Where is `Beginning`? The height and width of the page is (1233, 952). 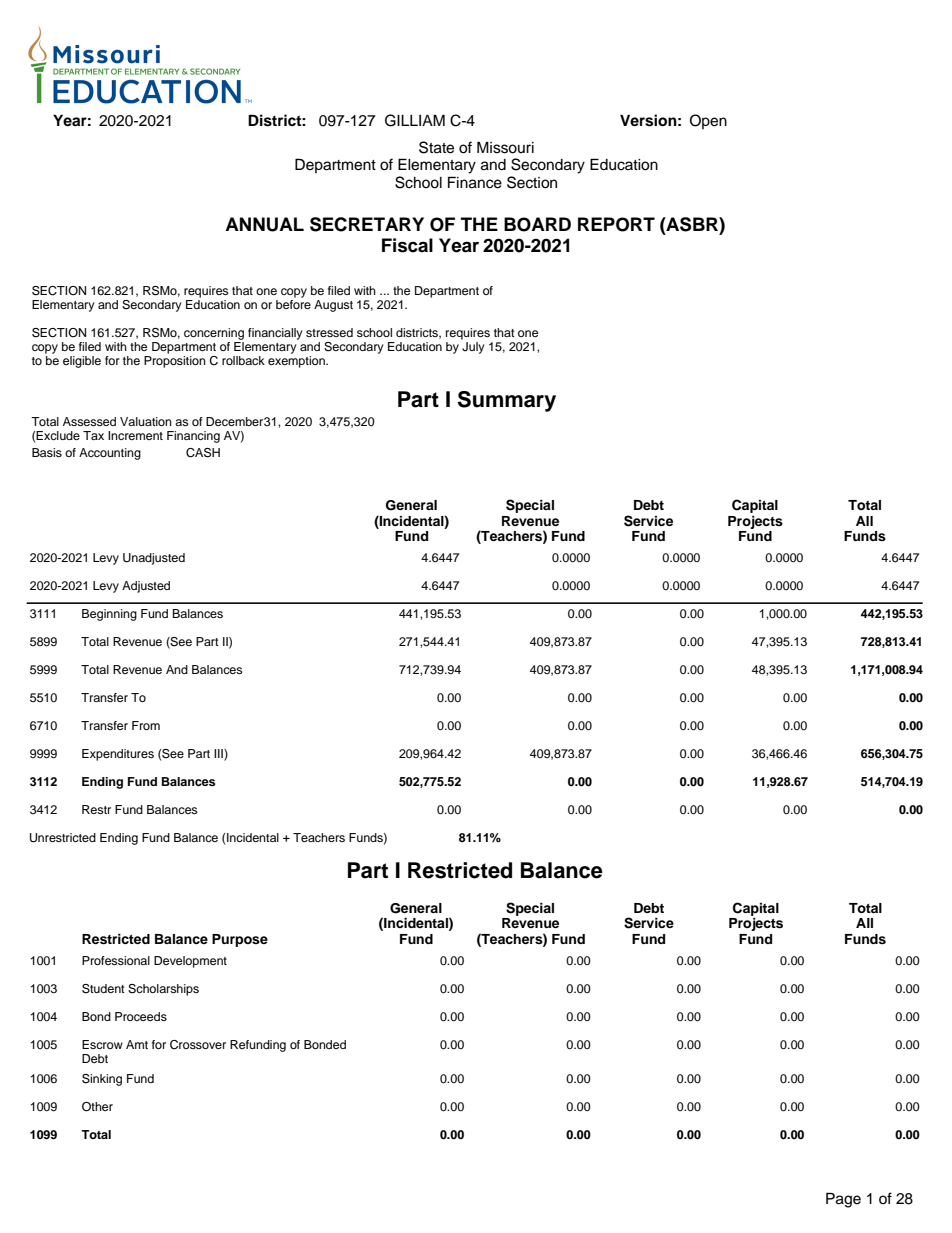 Beginning is located at coordinates (109, 615).
